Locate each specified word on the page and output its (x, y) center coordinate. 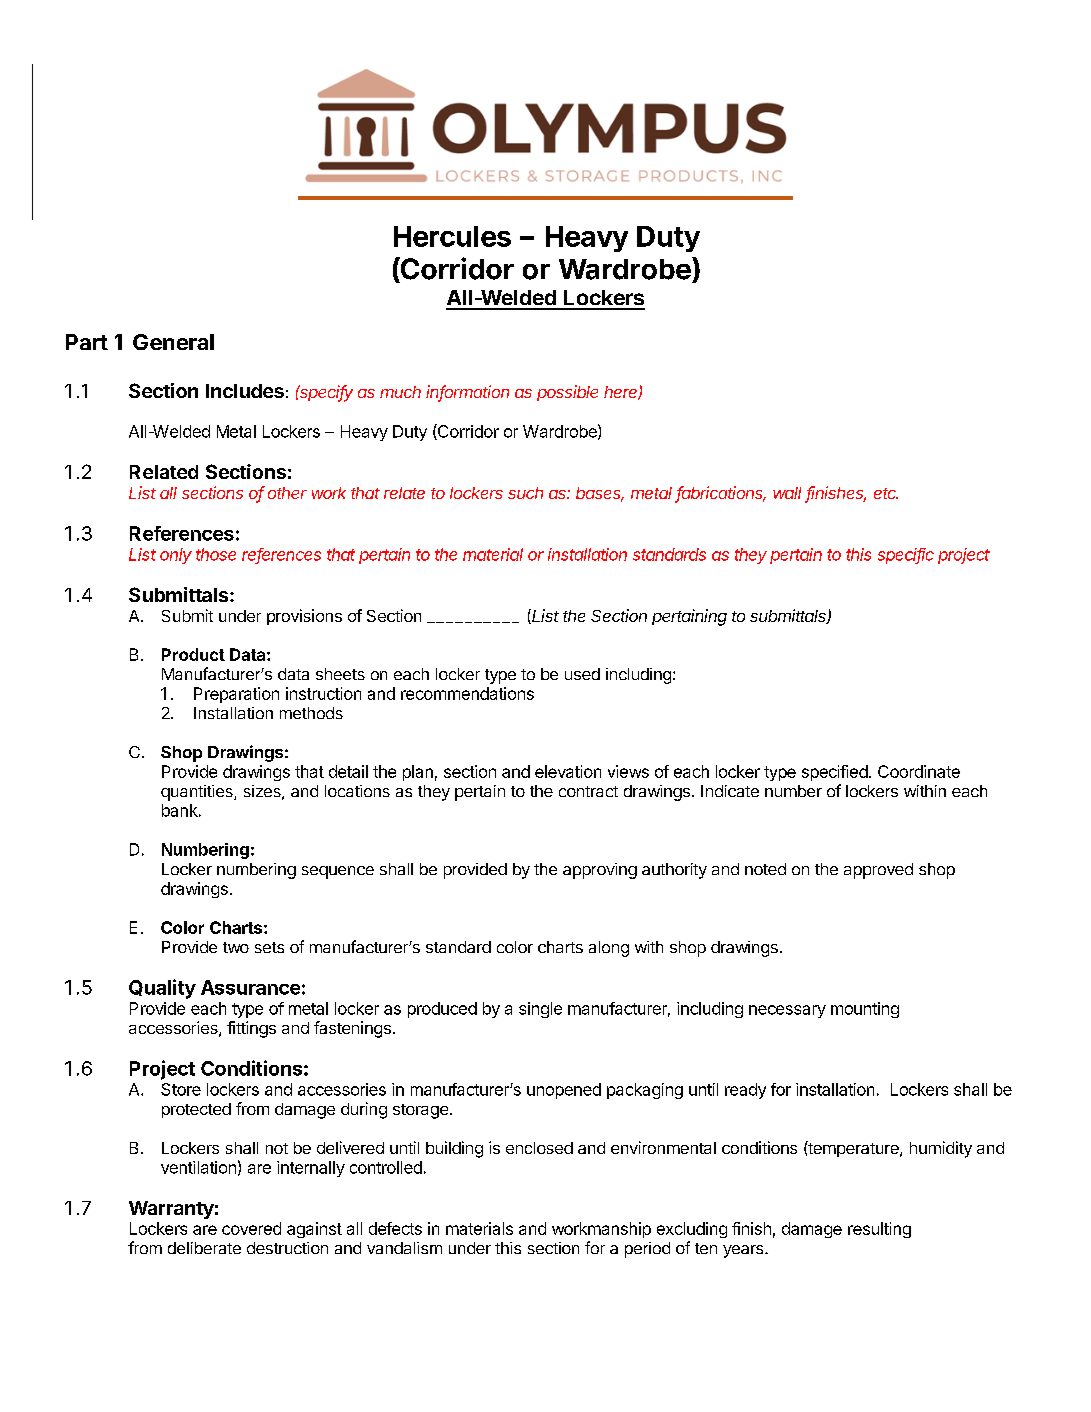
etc (886, 493)
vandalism (404, 1248)
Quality (162, 989)
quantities (198, 793)
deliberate (204, 1248)
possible (567, 393)
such (525, 493)
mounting (865, 1010)
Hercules (452, 236)
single (540, 1010)
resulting (879, 1230)
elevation (568, 771)
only (176, 556)
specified (835, 773)
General (173, 342)
